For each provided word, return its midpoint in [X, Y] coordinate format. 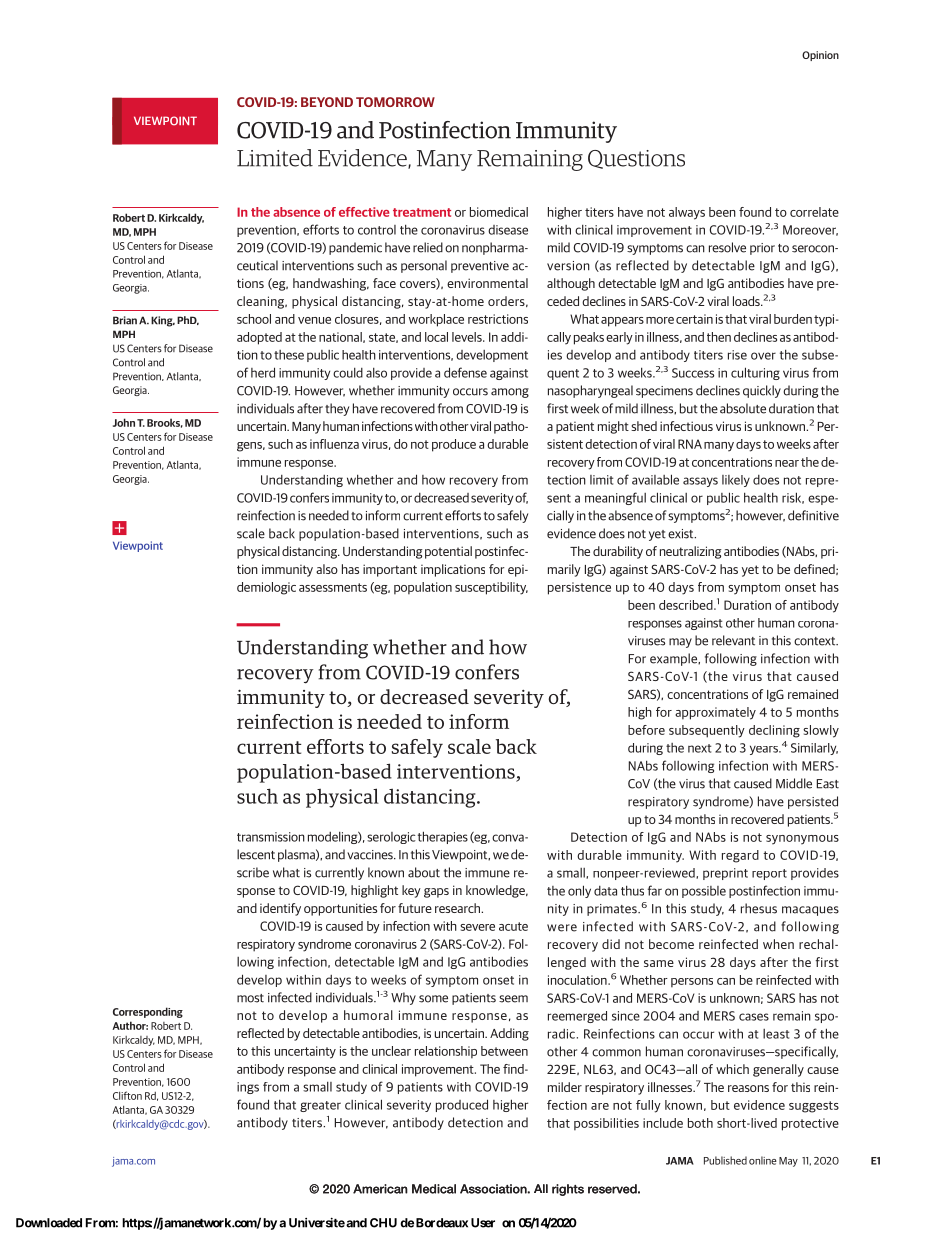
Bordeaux [442, 1223]
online [763, 1160]
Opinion [820, 56]
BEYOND [327, 102]
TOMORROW [395, 102]
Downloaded [49, 1223]
